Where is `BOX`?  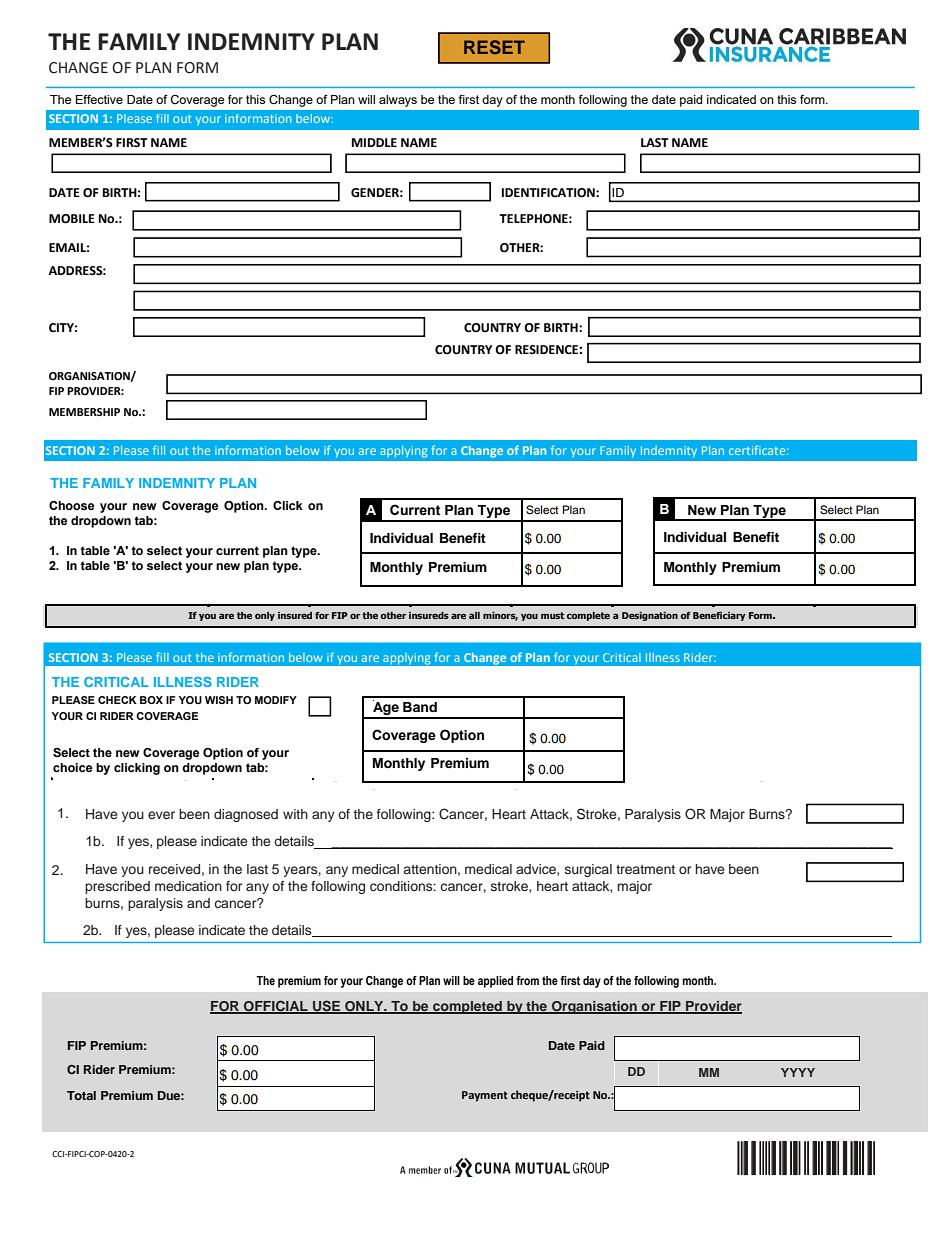 BOX is located at coordinates (151, 700).
